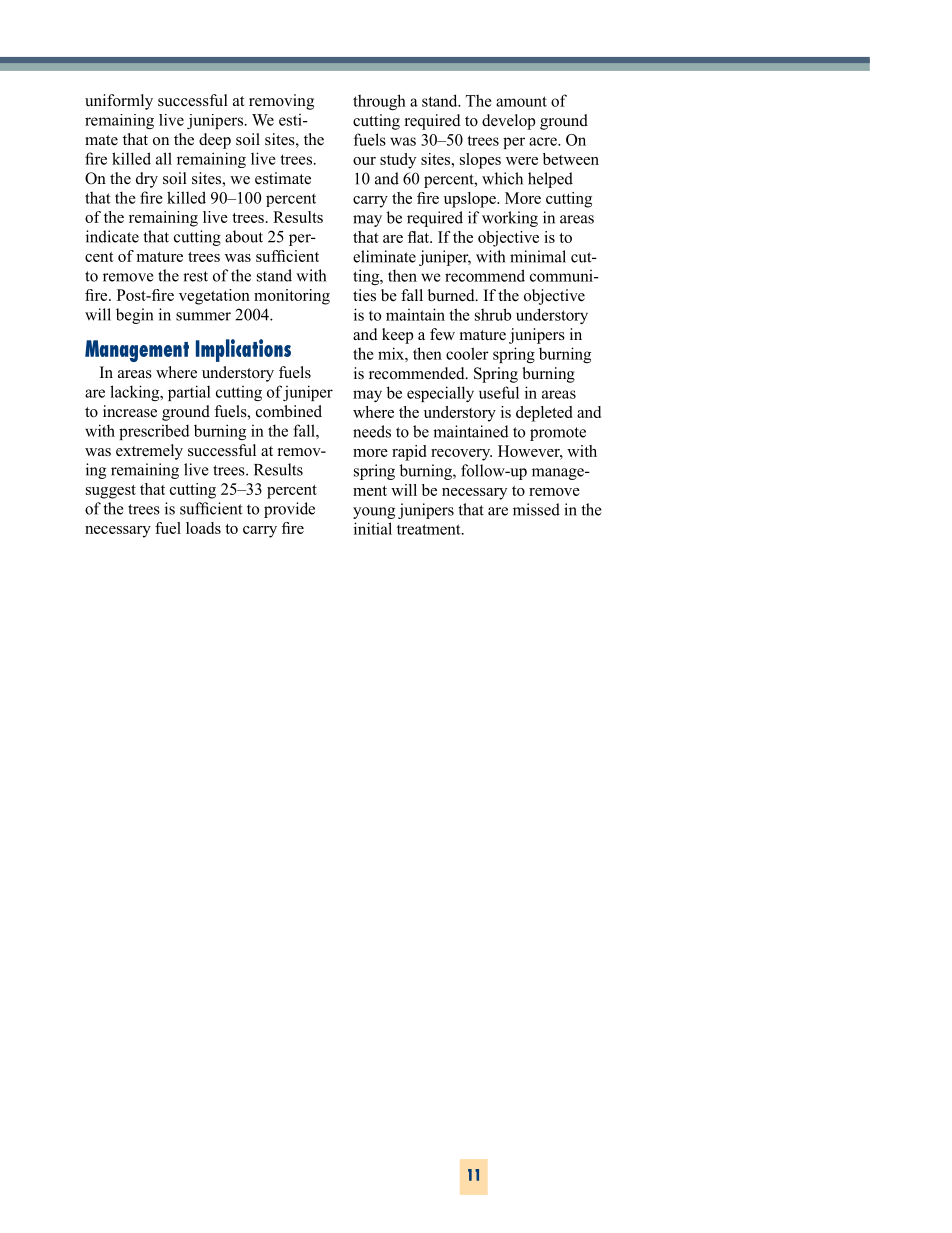  I want to click on uniformly, so click(119, 102).
